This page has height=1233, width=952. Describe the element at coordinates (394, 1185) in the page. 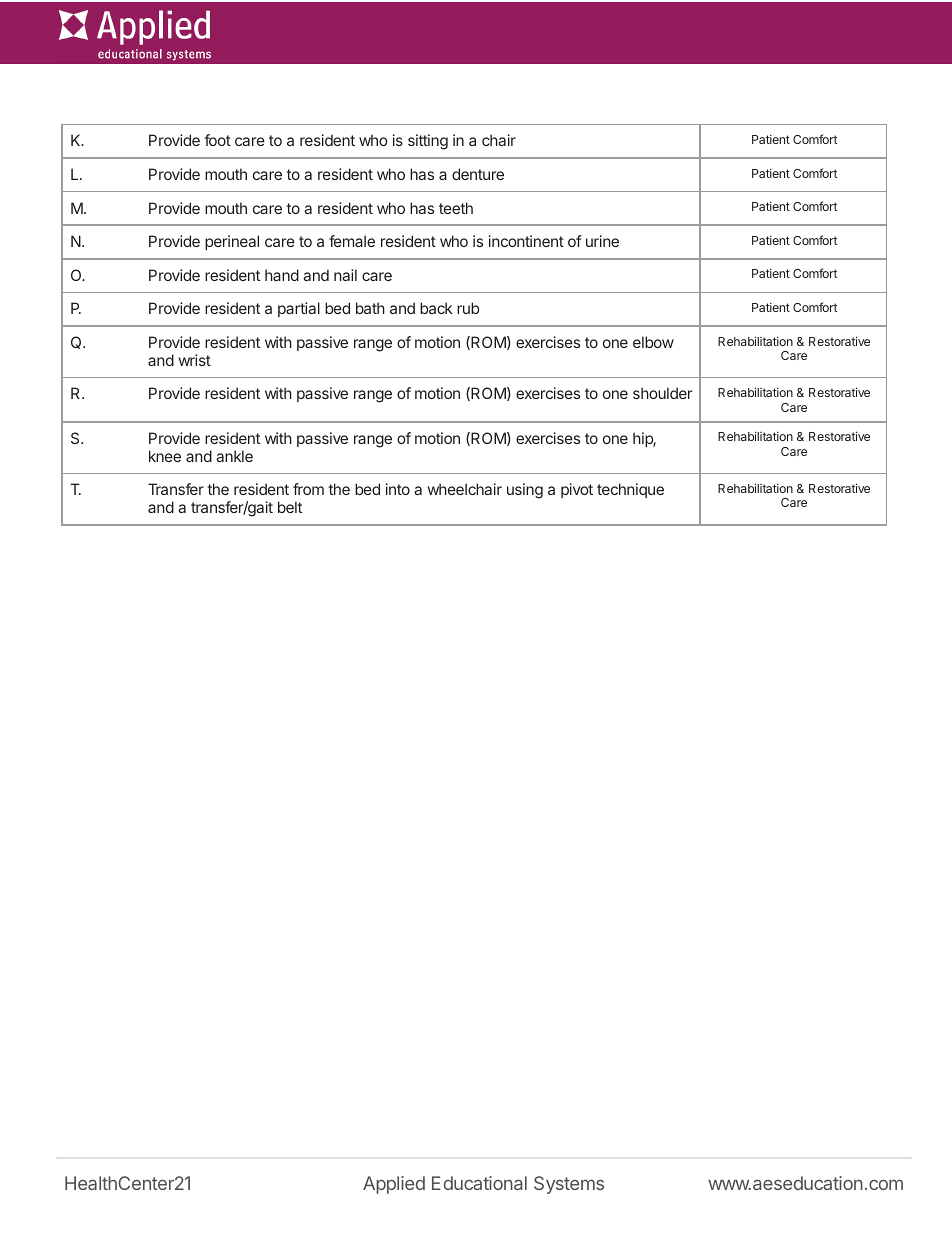

I see `Applied` at that location.
